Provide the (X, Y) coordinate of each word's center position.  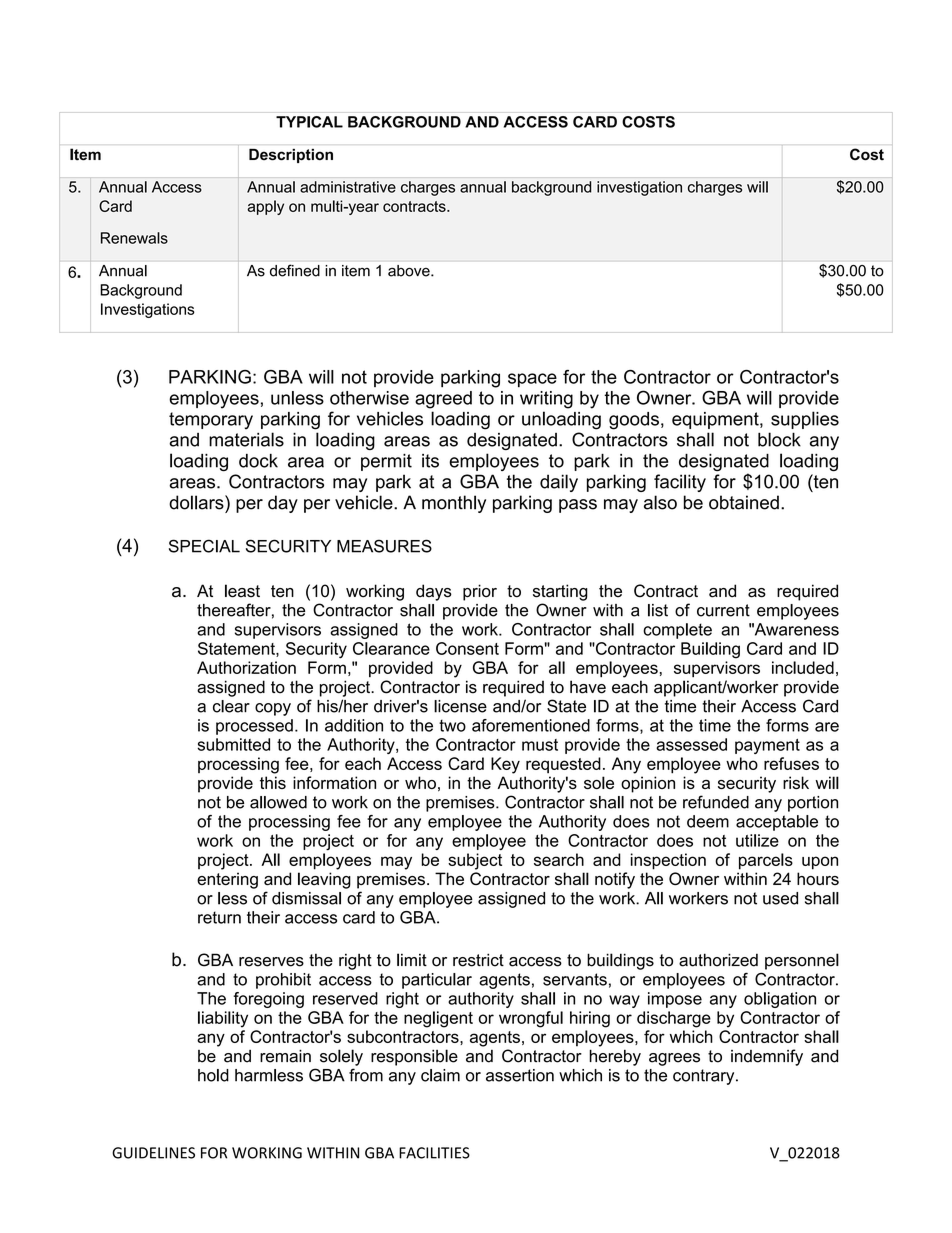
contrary (705, 1077)
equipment (716, 420)
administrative (348, 187)
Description (291, 156)
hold (213, 1075)
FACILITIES (434, 1153)
